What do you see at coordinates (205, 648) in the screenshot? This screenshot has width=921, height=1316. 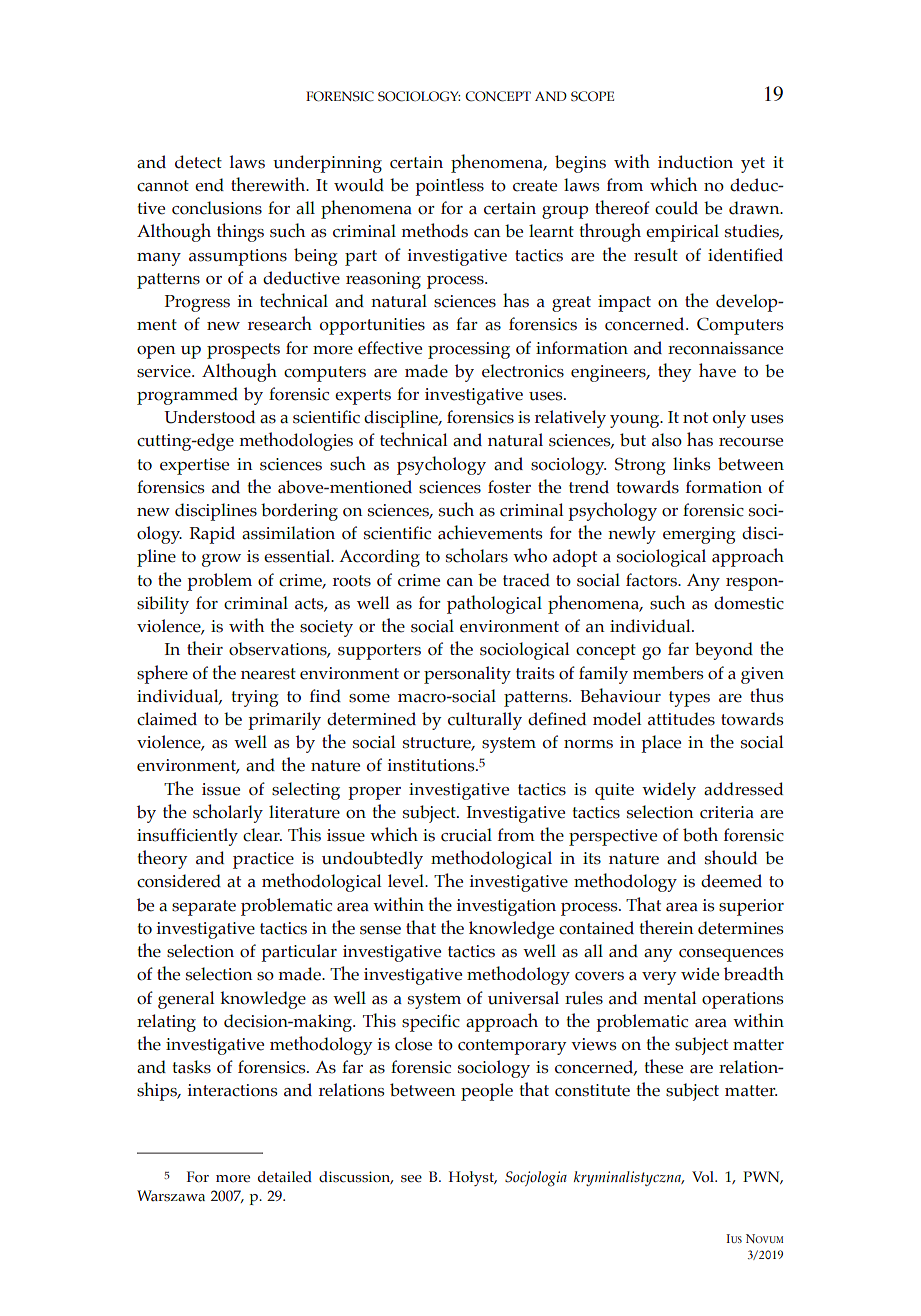 I see `their` at bounding box center [205, 648].
